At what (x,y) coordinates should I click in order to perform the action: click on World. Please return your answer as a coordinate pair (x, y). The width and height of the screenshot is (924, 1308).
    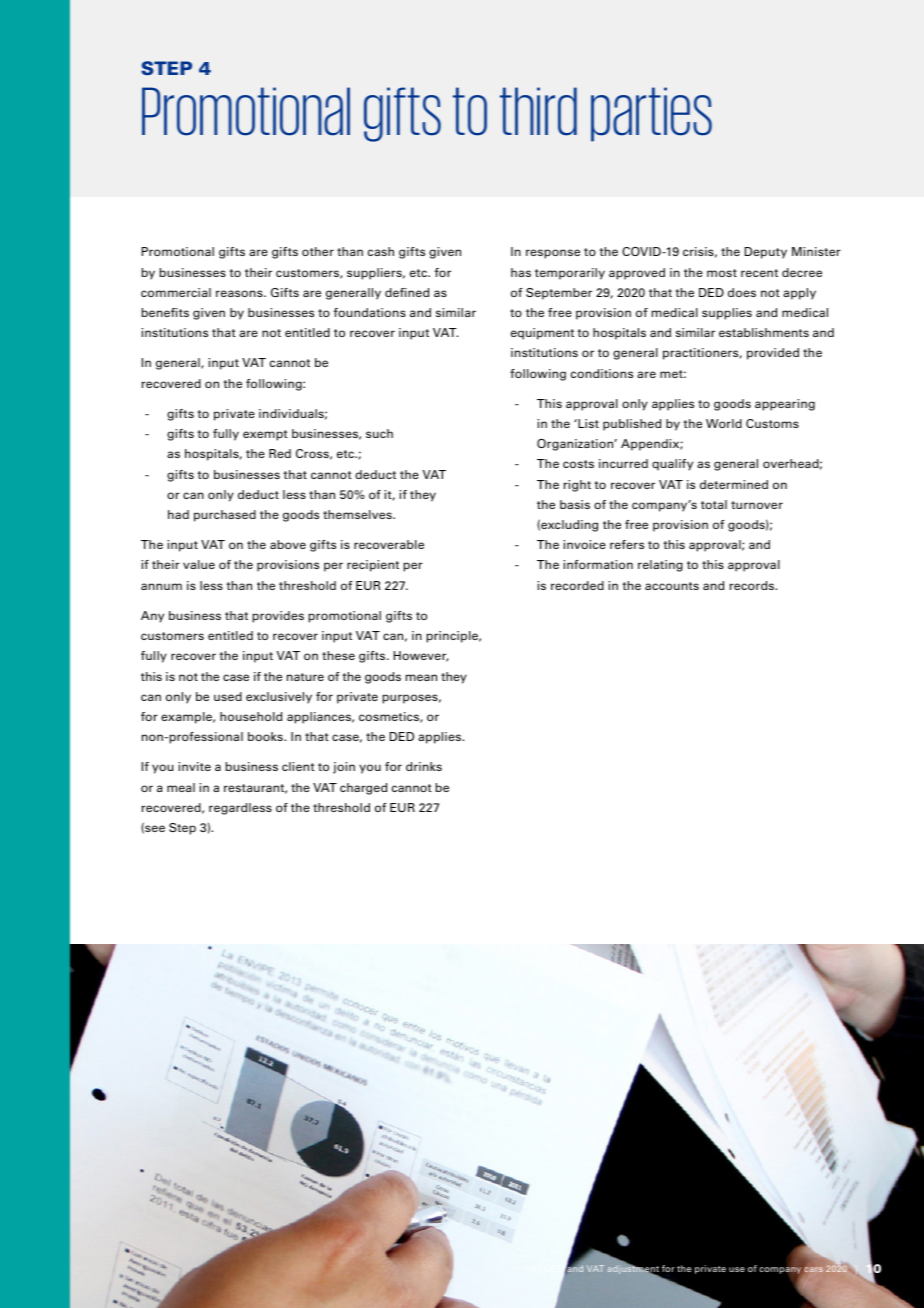
    Looking at the image, I should click on (724, 423).
